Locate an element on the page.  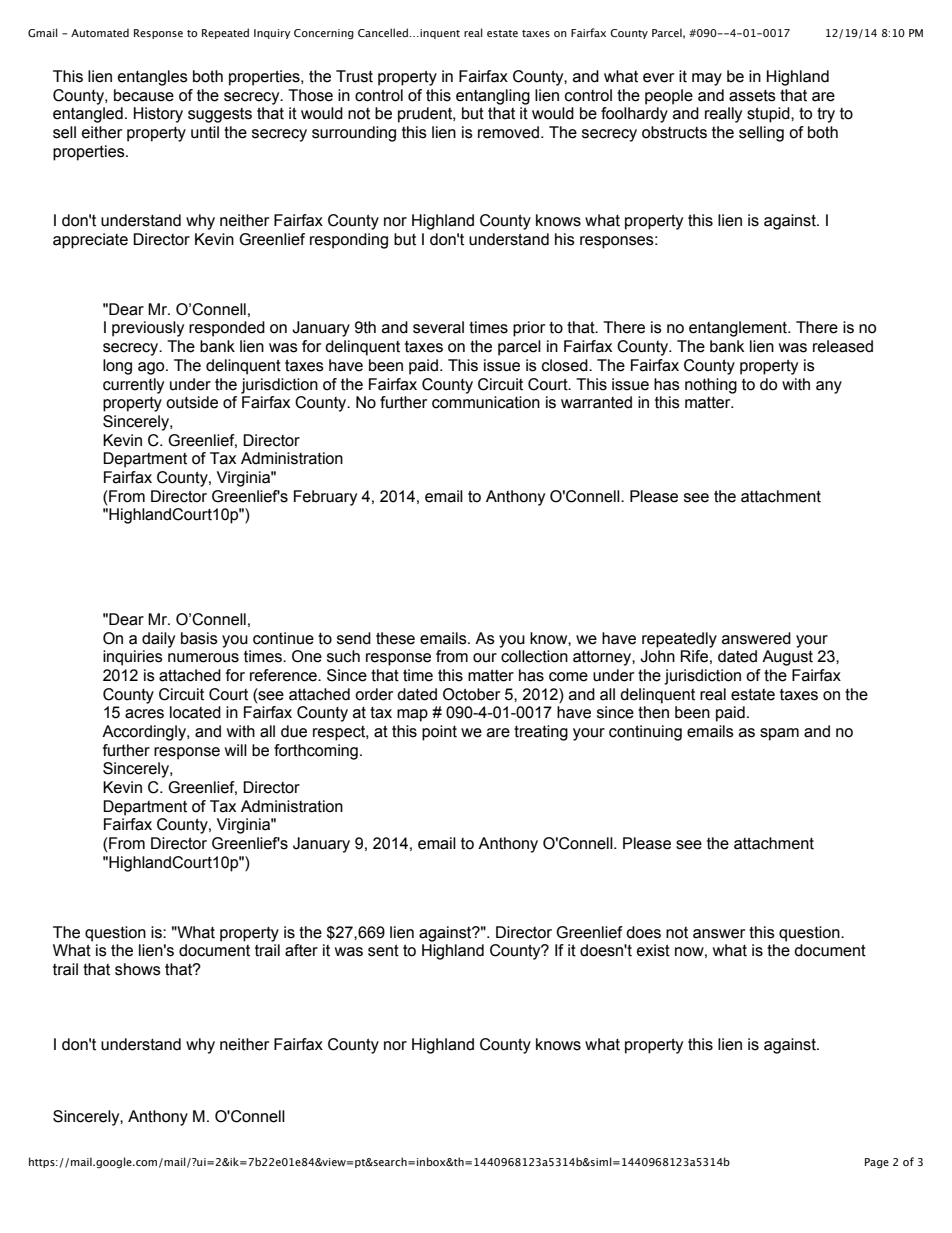
entangling is located at coordinates (493, 97).
